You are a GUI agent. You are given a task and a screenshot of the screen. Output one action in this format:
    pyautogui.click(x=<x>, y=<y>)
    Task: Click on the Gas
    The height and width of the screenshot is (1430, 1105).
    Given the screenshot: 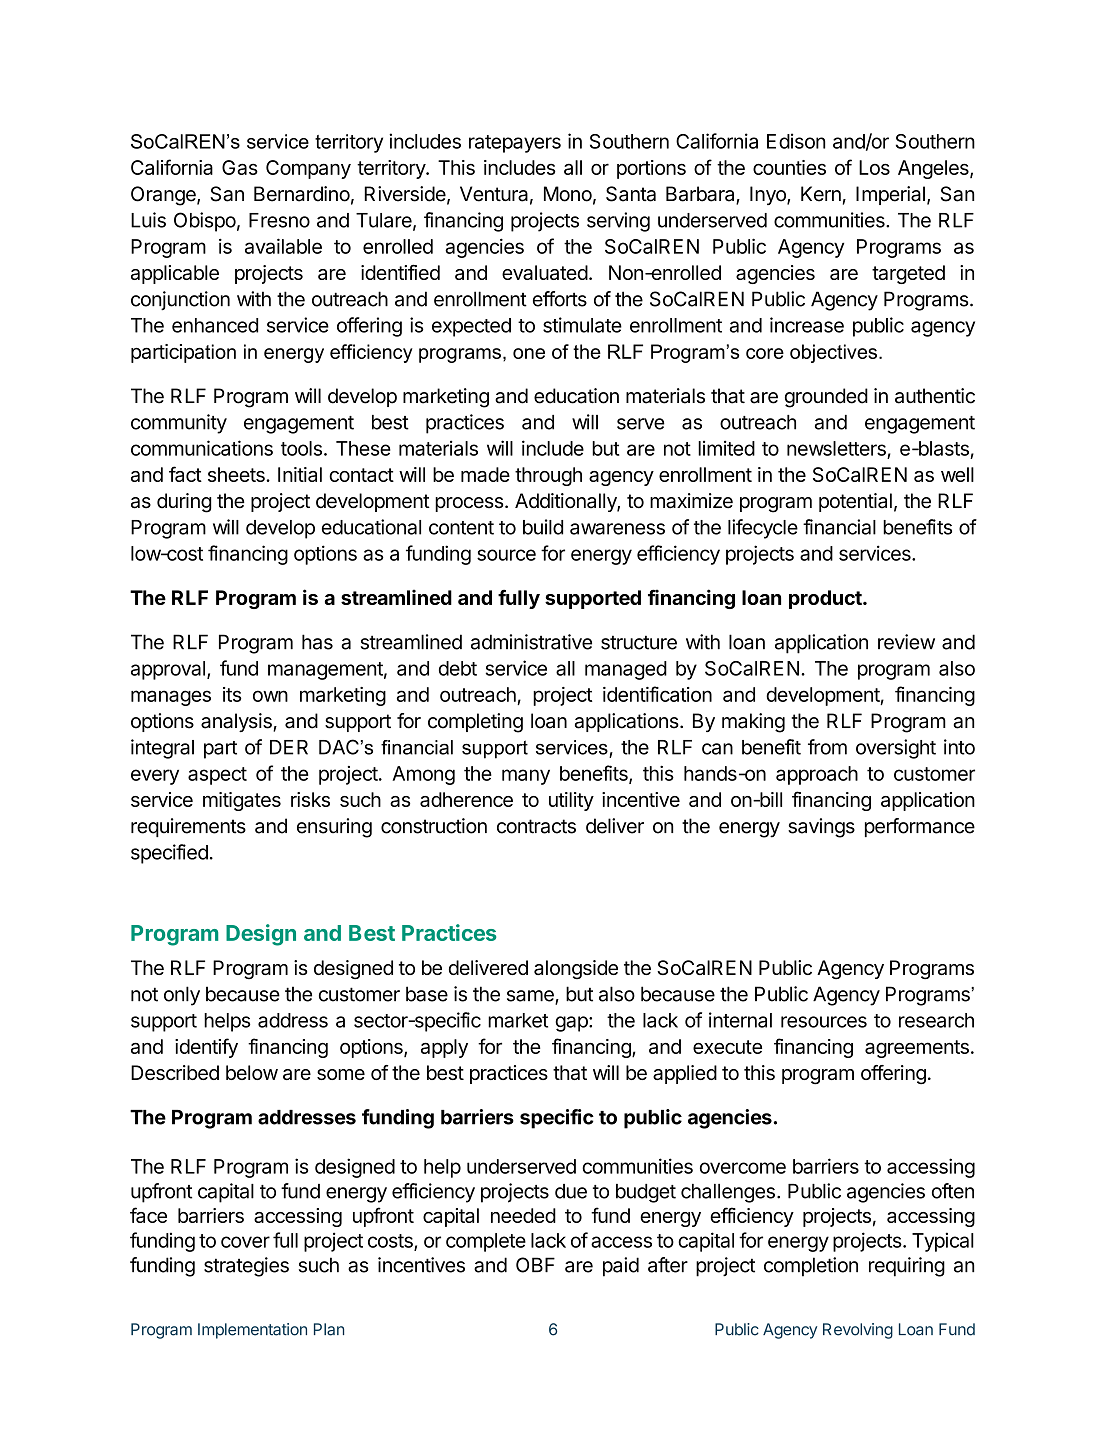 What is the action you would take?
    pyautogui.click(x=240, y=167)
